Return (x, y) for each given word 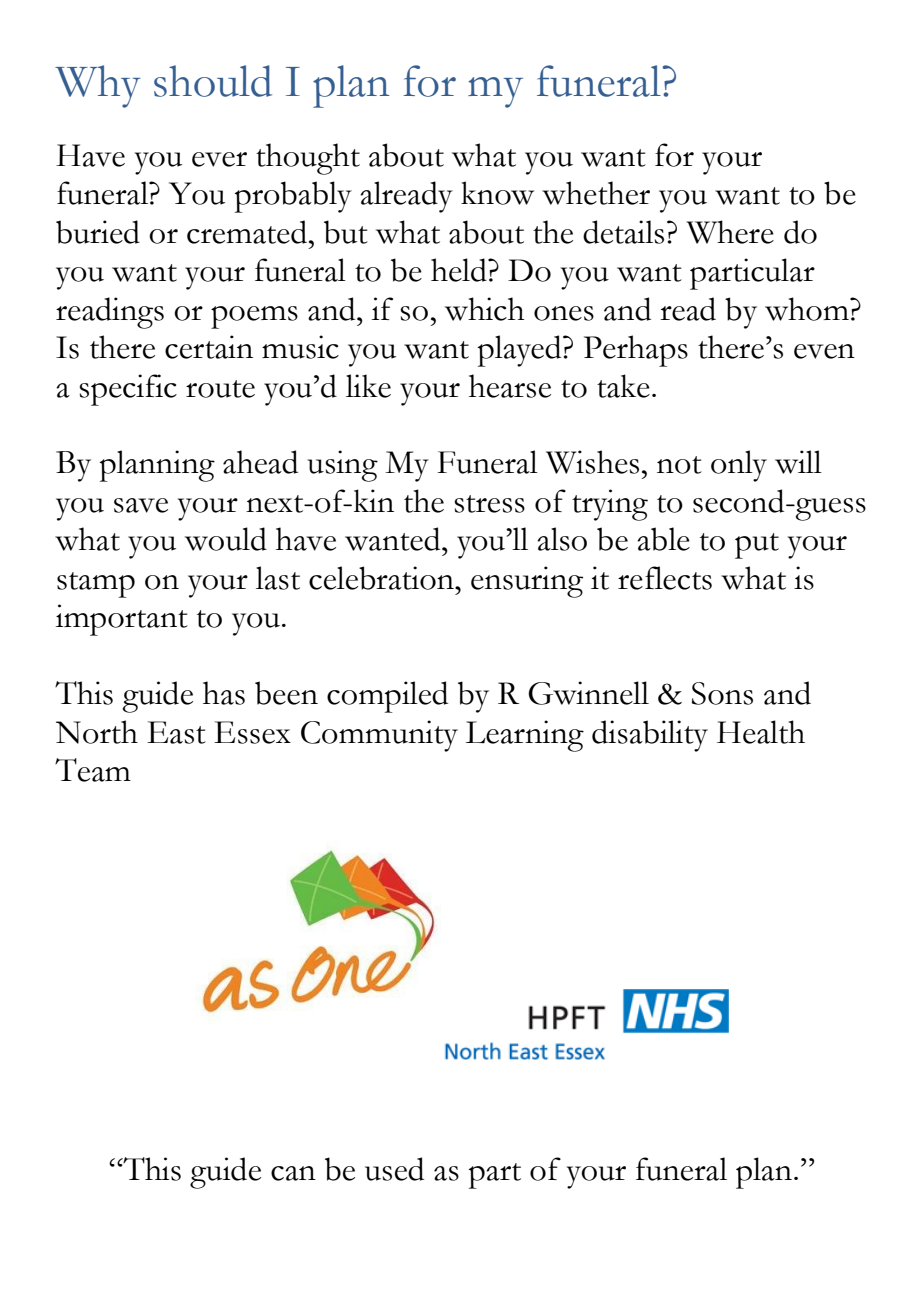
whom (808, 309)
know (497, 193)
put (757, 546)
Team (93, 770)
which (485, 309)
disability (650, 736)
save (141, 505)
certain (209, 347)
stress (489, 504)
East (176, 732)
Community (379, 736)
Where (730, 232)
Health (761, 732)
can (293, 1173)
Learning (525, 736)
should (213, 81)
